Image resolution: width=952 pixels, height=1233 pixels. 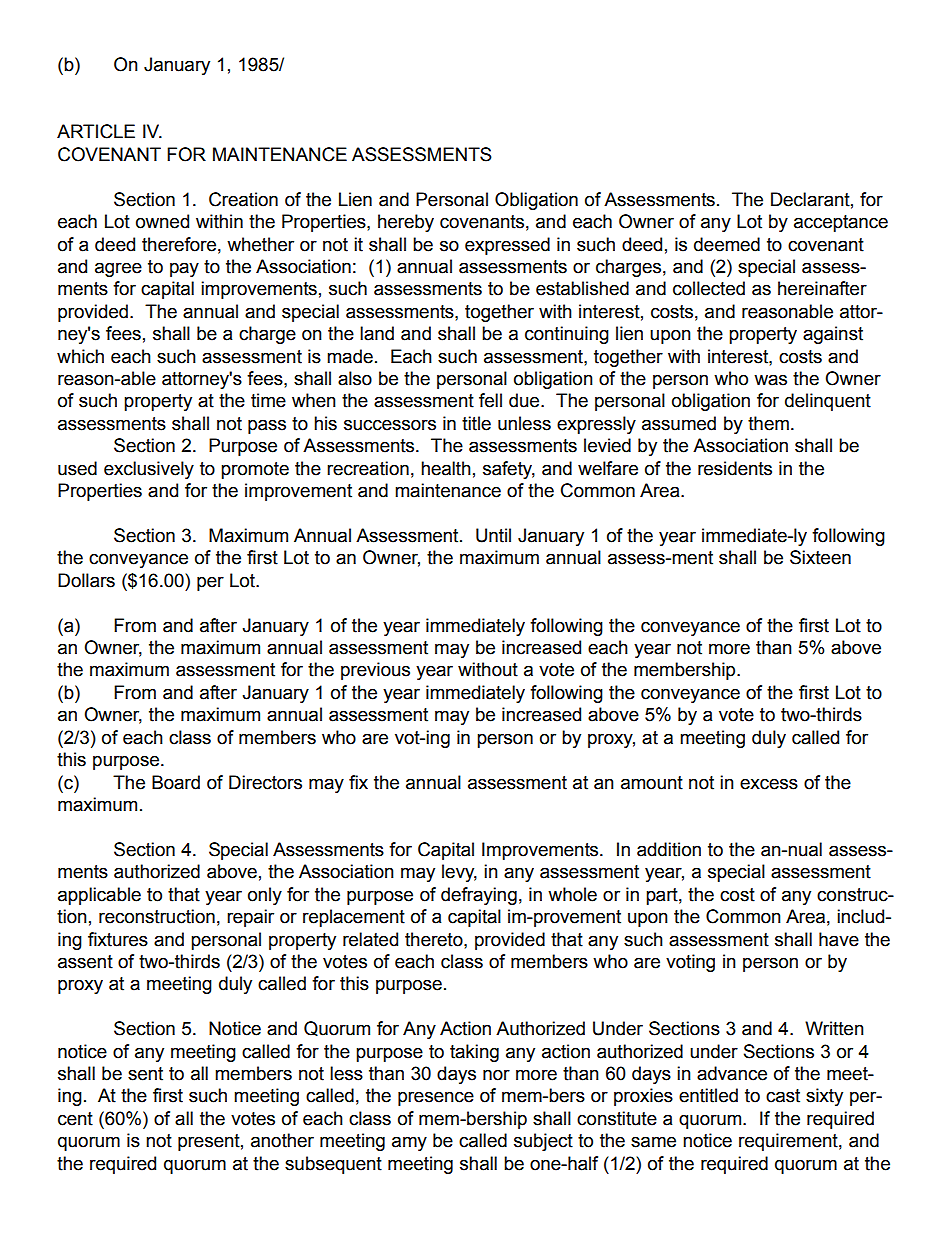 What do you see at coordinates (839, 939) in the page?
I see `have` at bounding box center [839, 939].
